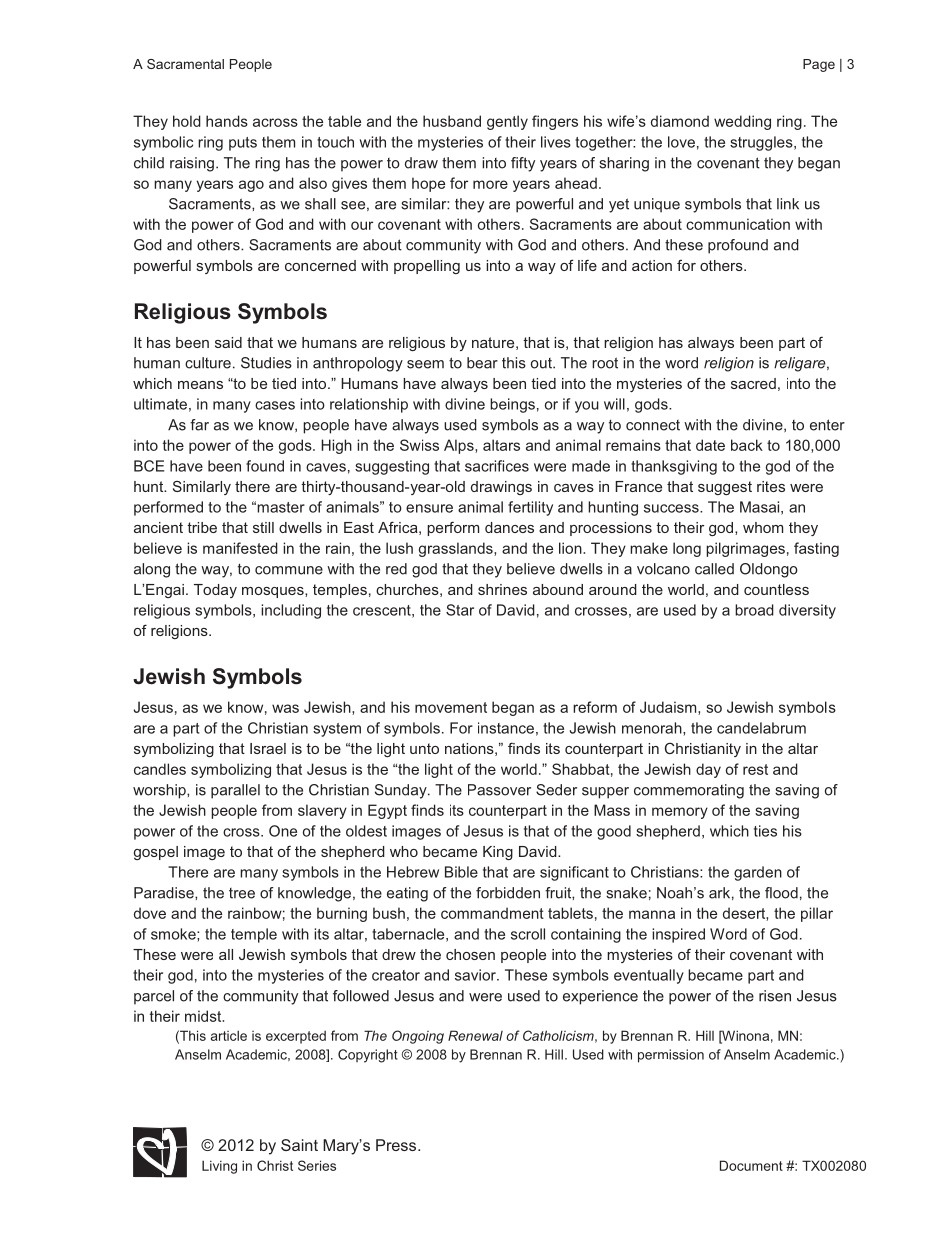 This image has width=952, height=1233. I want to click on Living, so click(219, 1167).
